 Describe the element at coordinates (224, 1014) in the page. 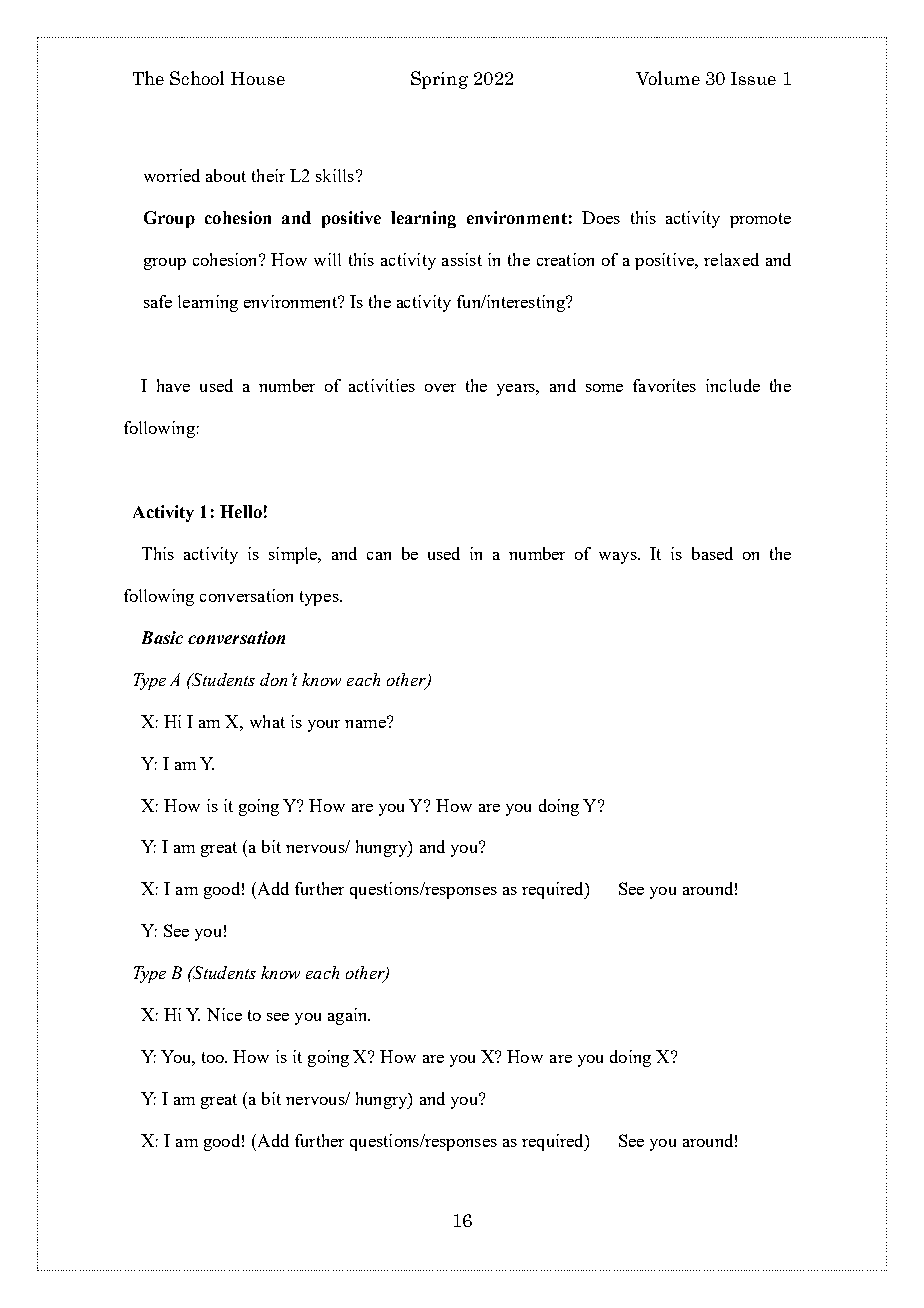

I see `Nice` at that location.
